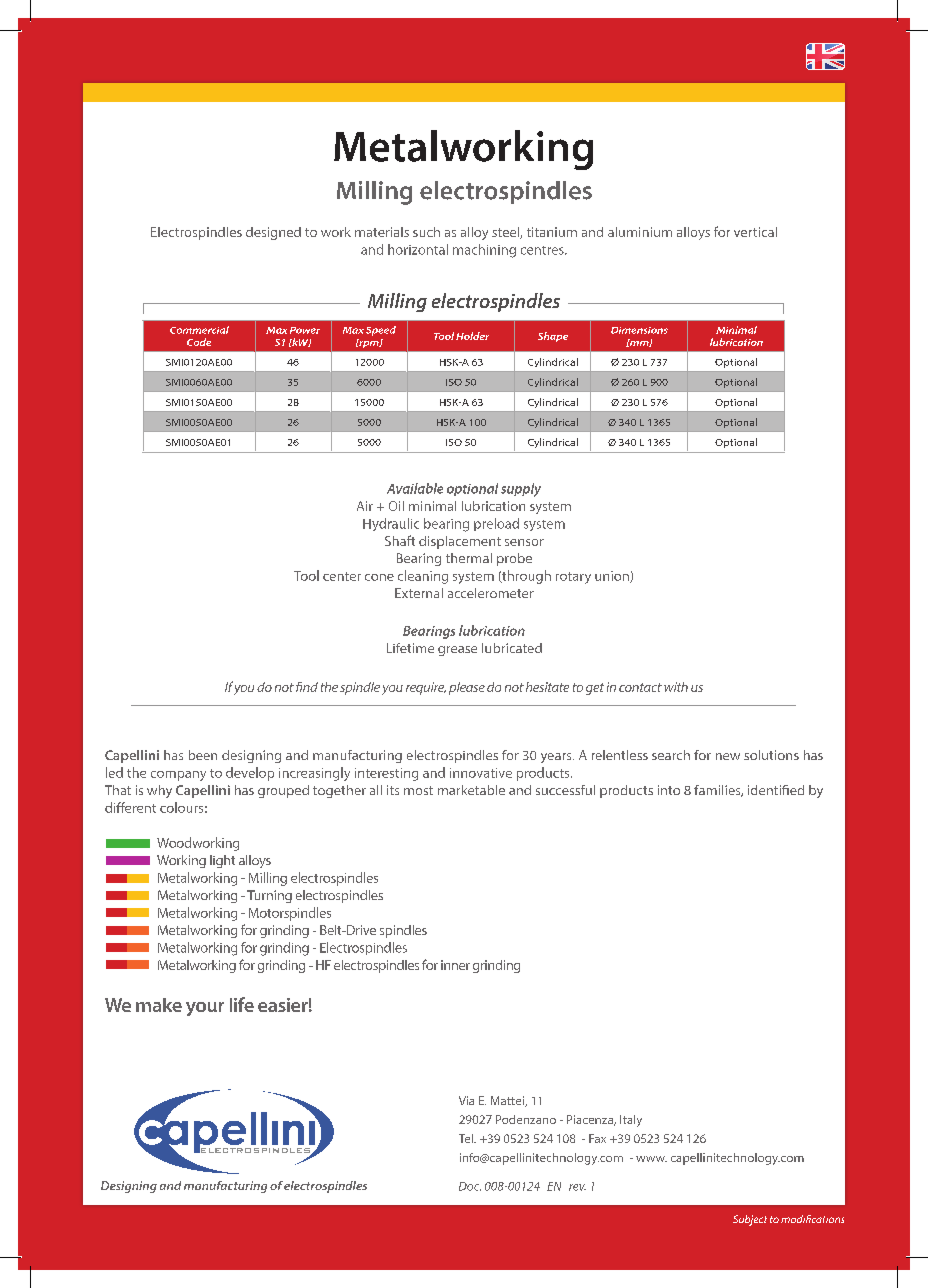  I want to click on thermal, so click(469, 558).
